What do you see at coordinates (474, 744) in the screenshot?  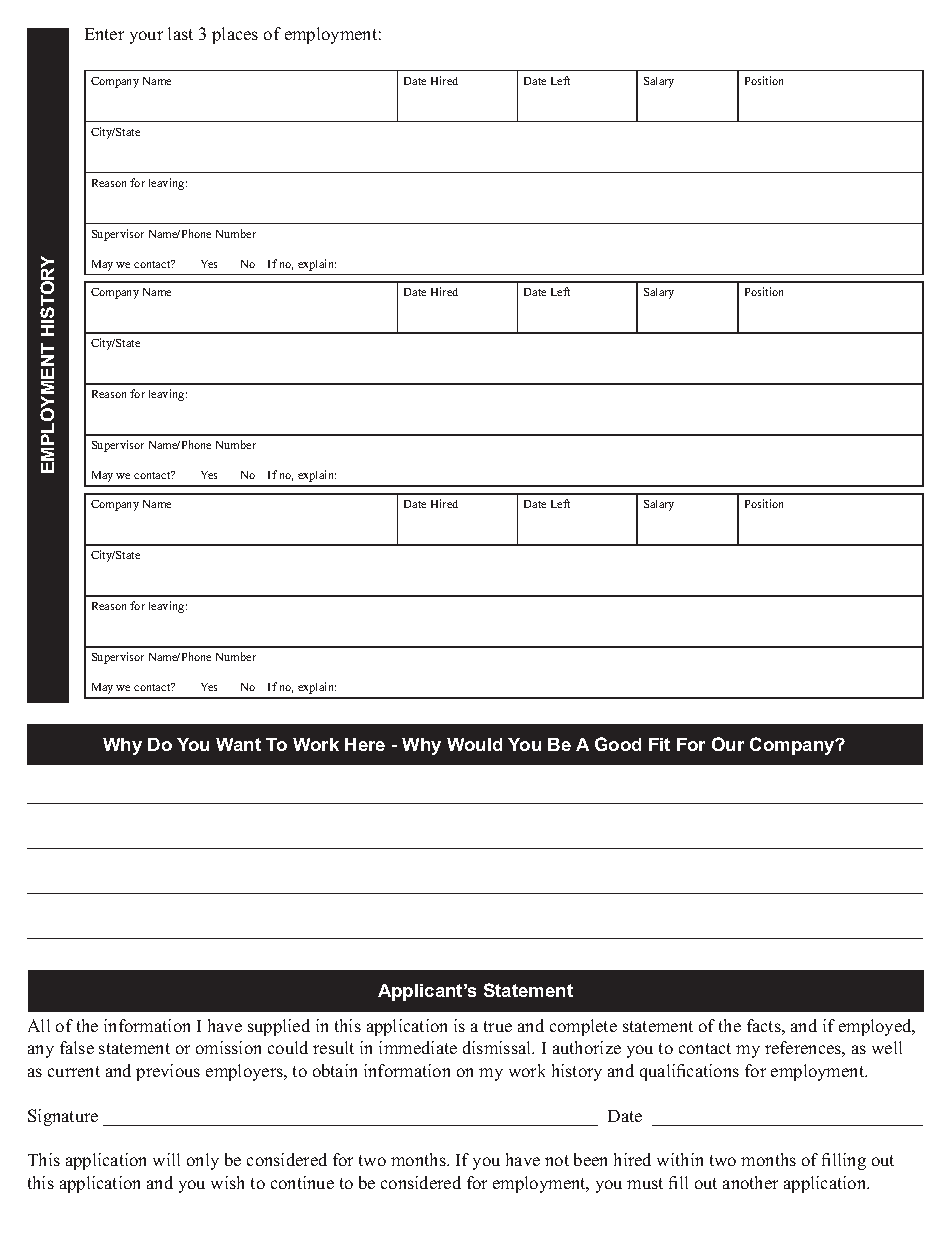 I see `Would` at bounding box center [474, 744].
